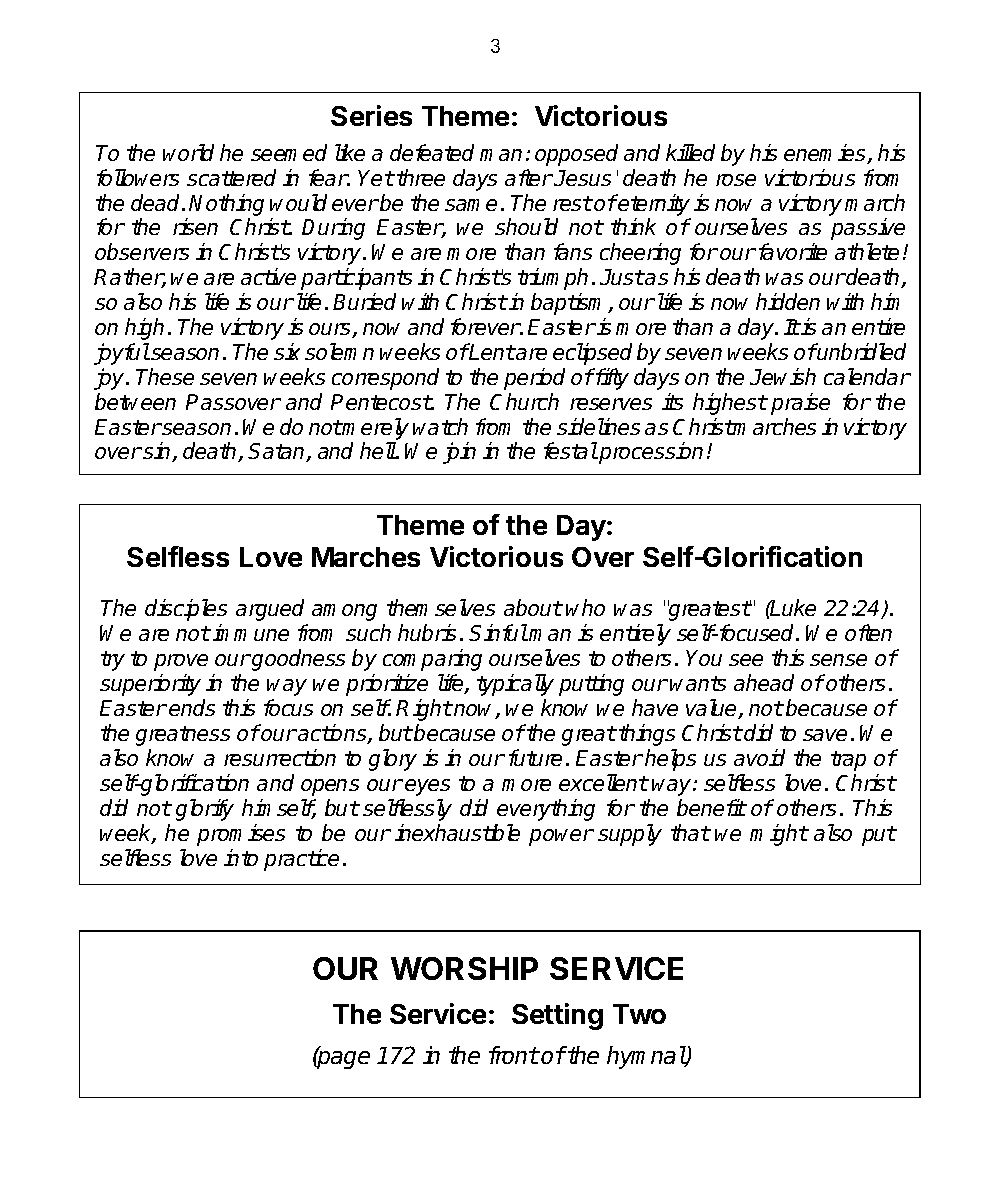 The image size is (991, 1204). I want to click on defeated, so click(432, 152).
